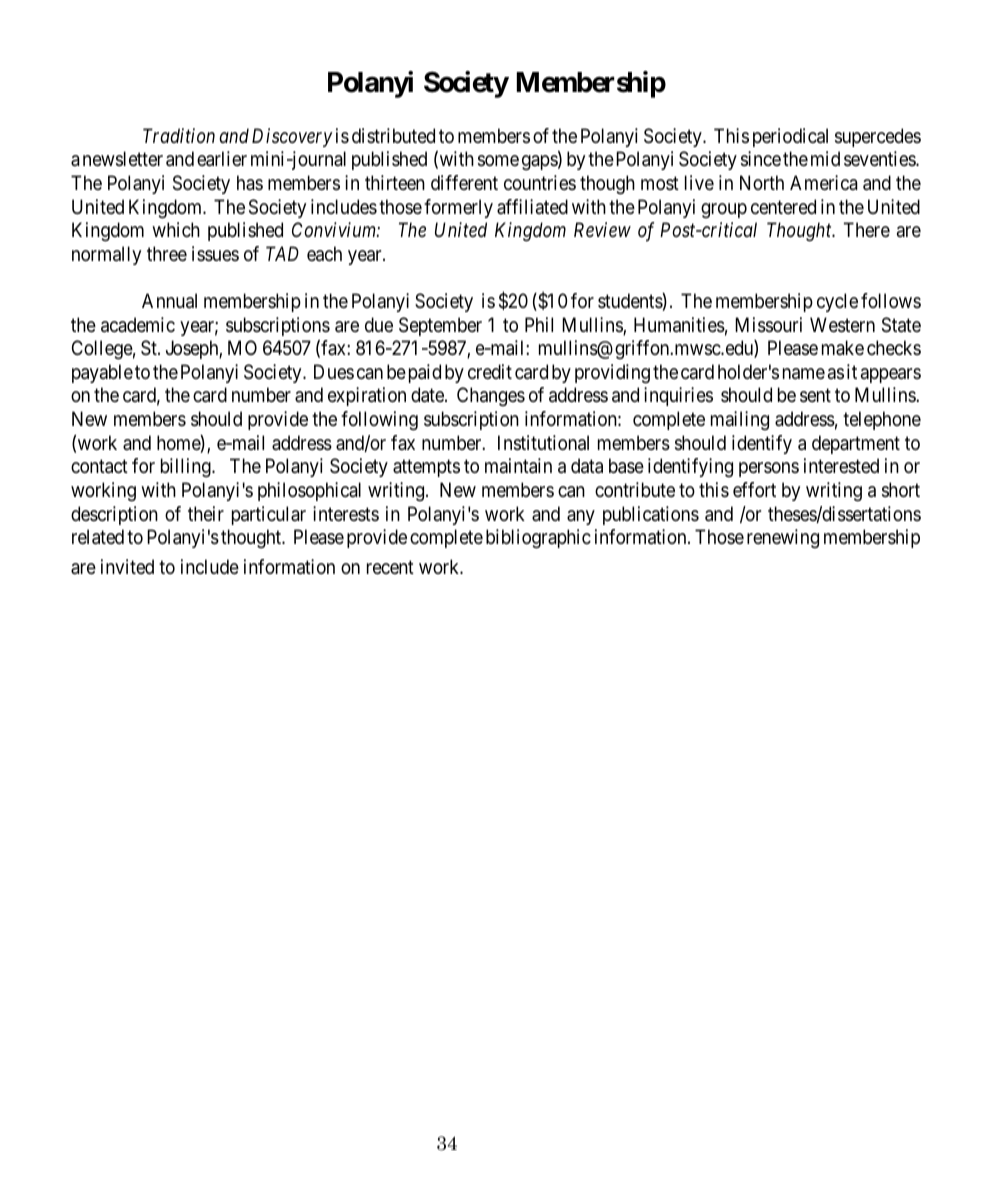 The image size is (991, 1204). What do you see at coordinates (222, 159) in the image?
I see `earlier` at bounding box center [222, 159].
